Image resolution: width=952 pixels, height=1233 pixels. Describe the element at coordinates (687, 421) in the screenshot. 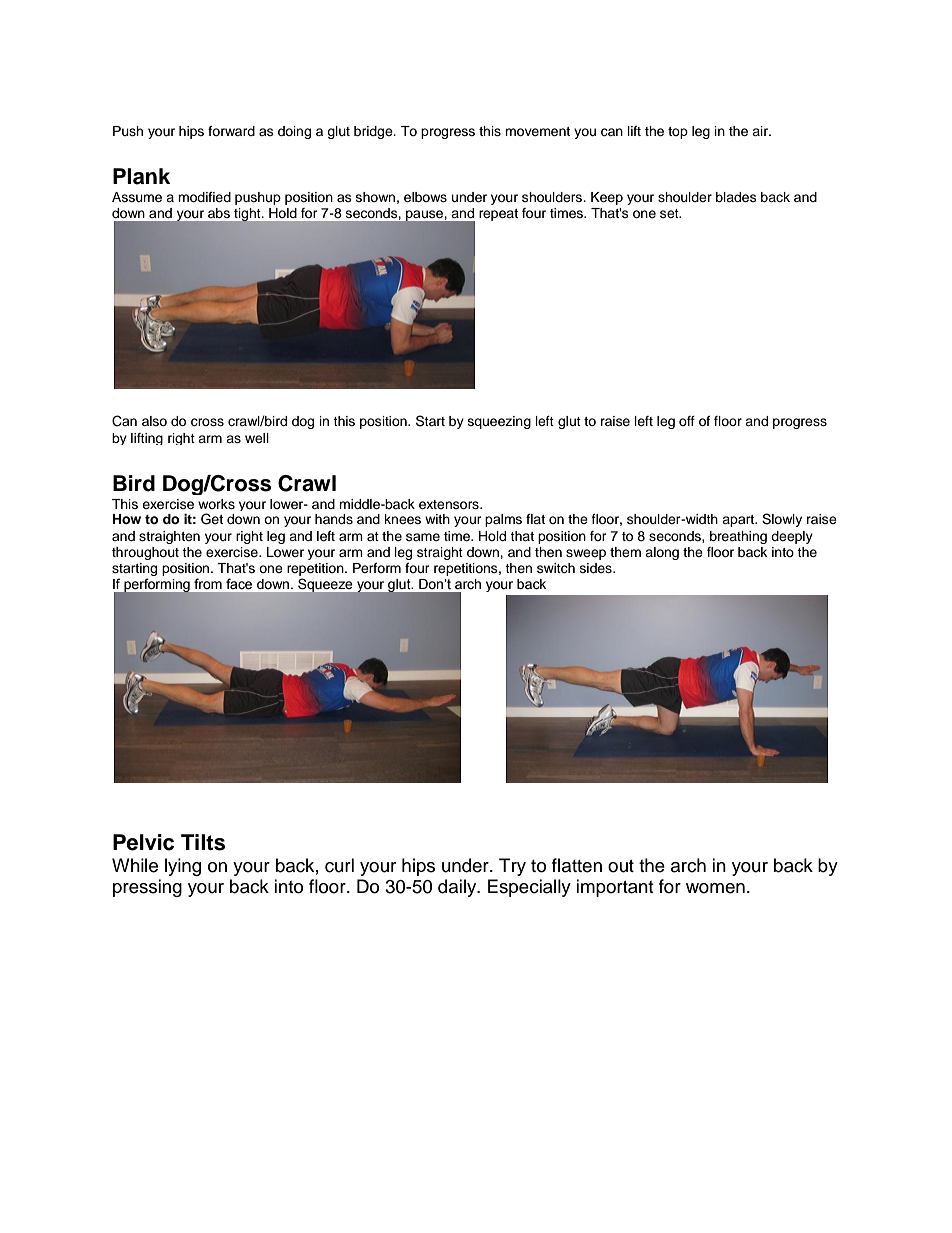

I see `off` at that location.
